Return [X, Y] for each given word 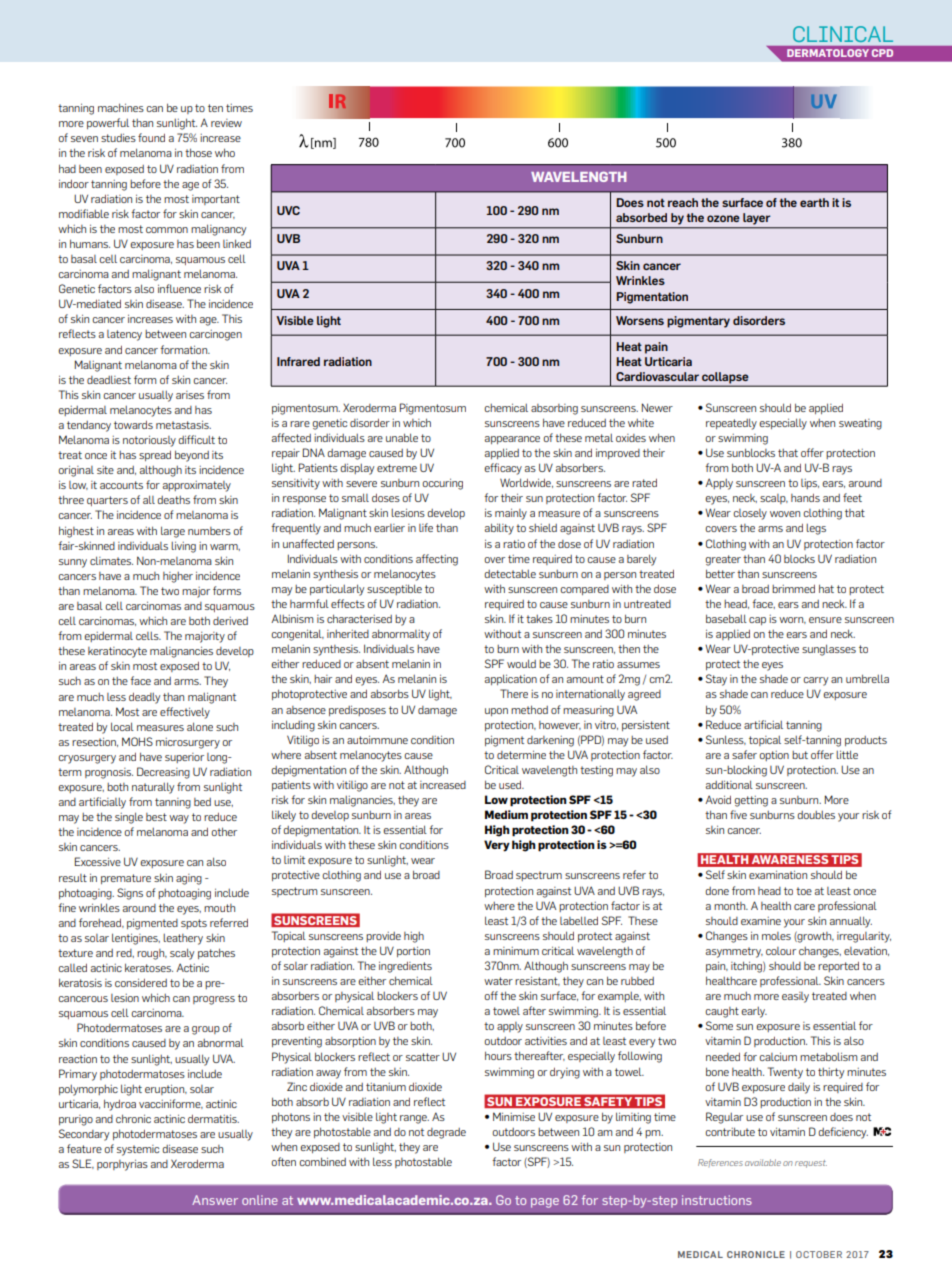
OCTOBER [819, 1254]
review [226, 123]
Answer [215, 1200]
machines [121, 107]
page [545, 1203]
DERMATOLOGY [828, 53]
